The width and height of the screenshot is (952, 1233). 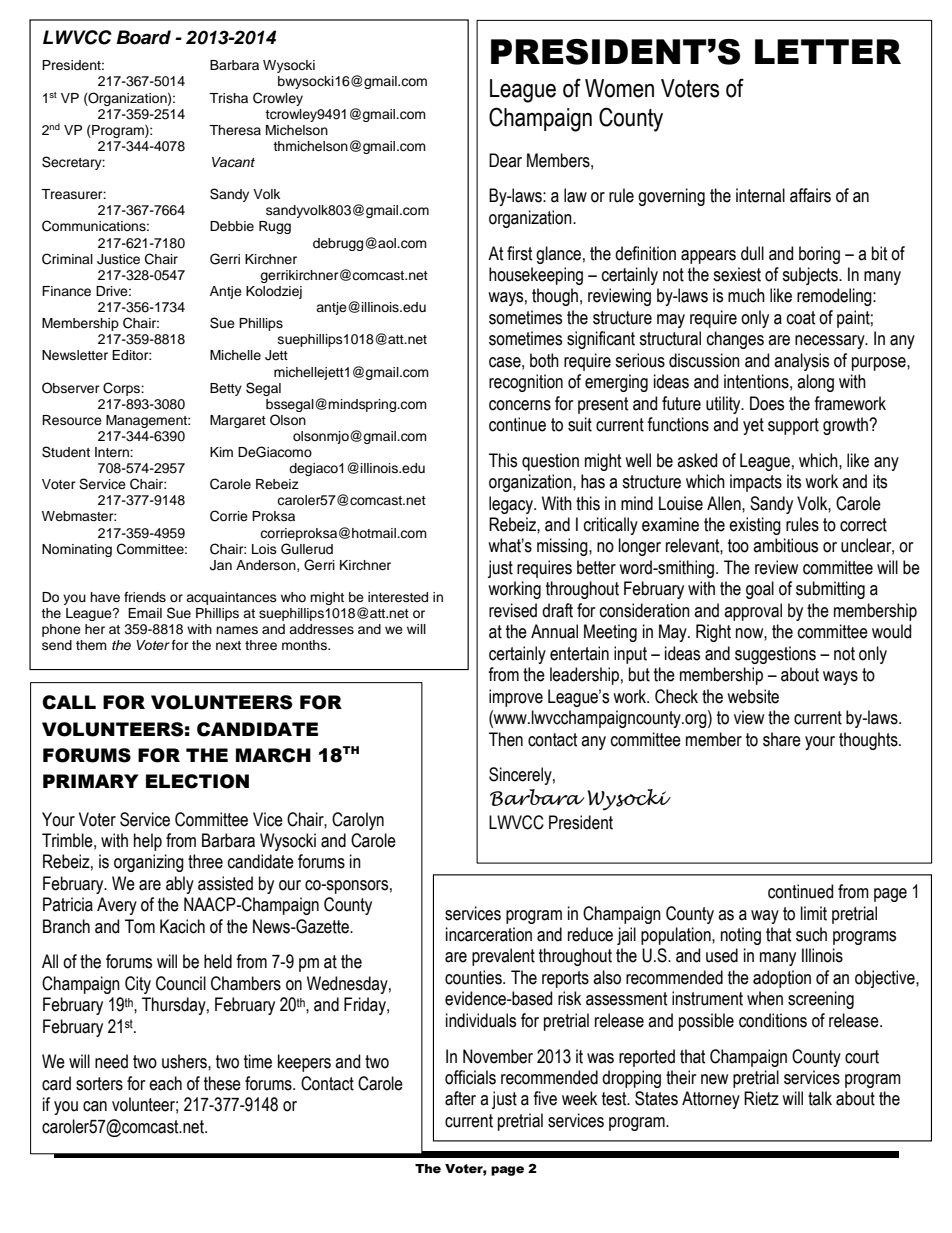 What do you see at coordinates (66, 291) in the screenshot?
I see `Finance` at bounding box center [66, 291].
